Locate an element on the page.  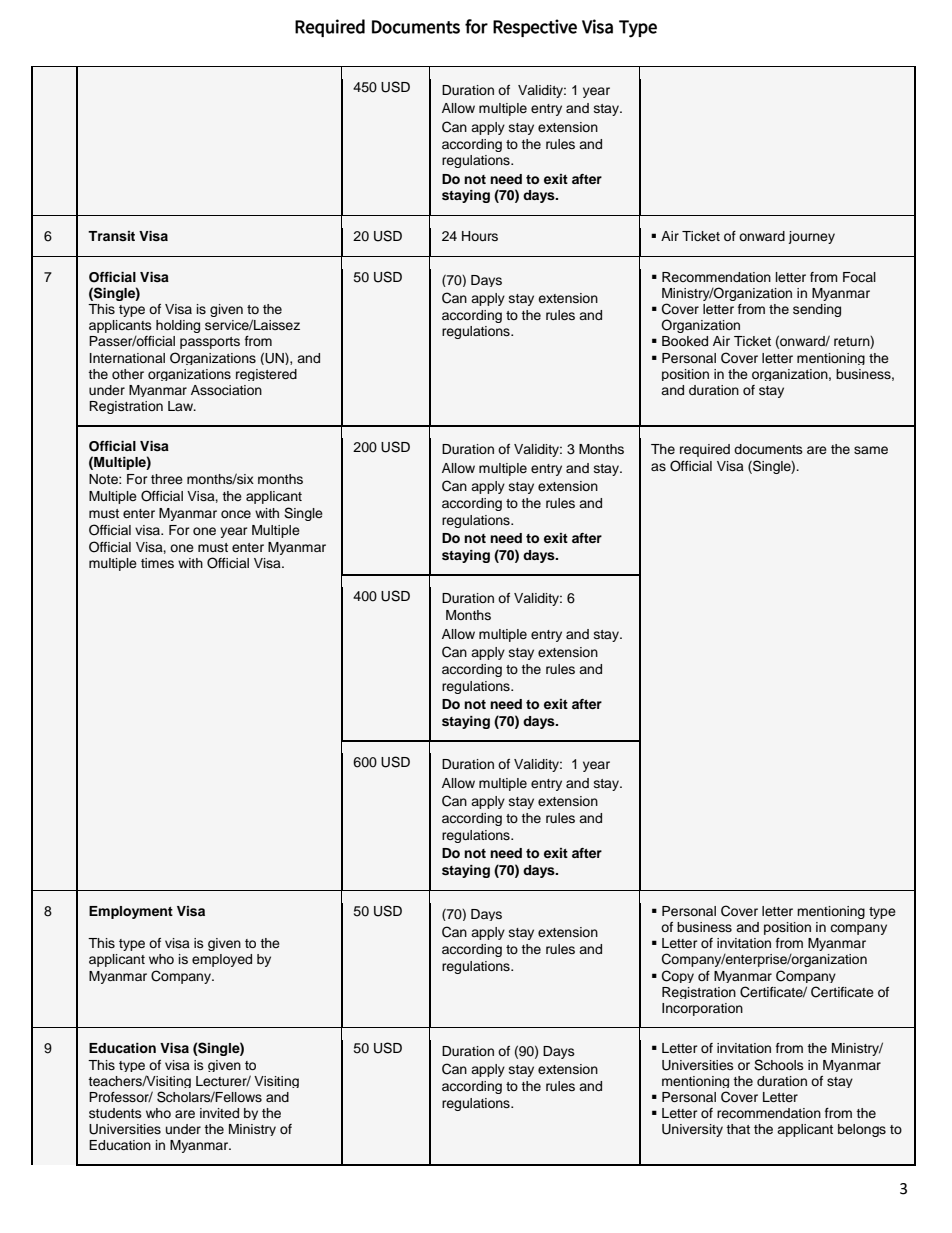
times is located at coordinates (157, 563).
